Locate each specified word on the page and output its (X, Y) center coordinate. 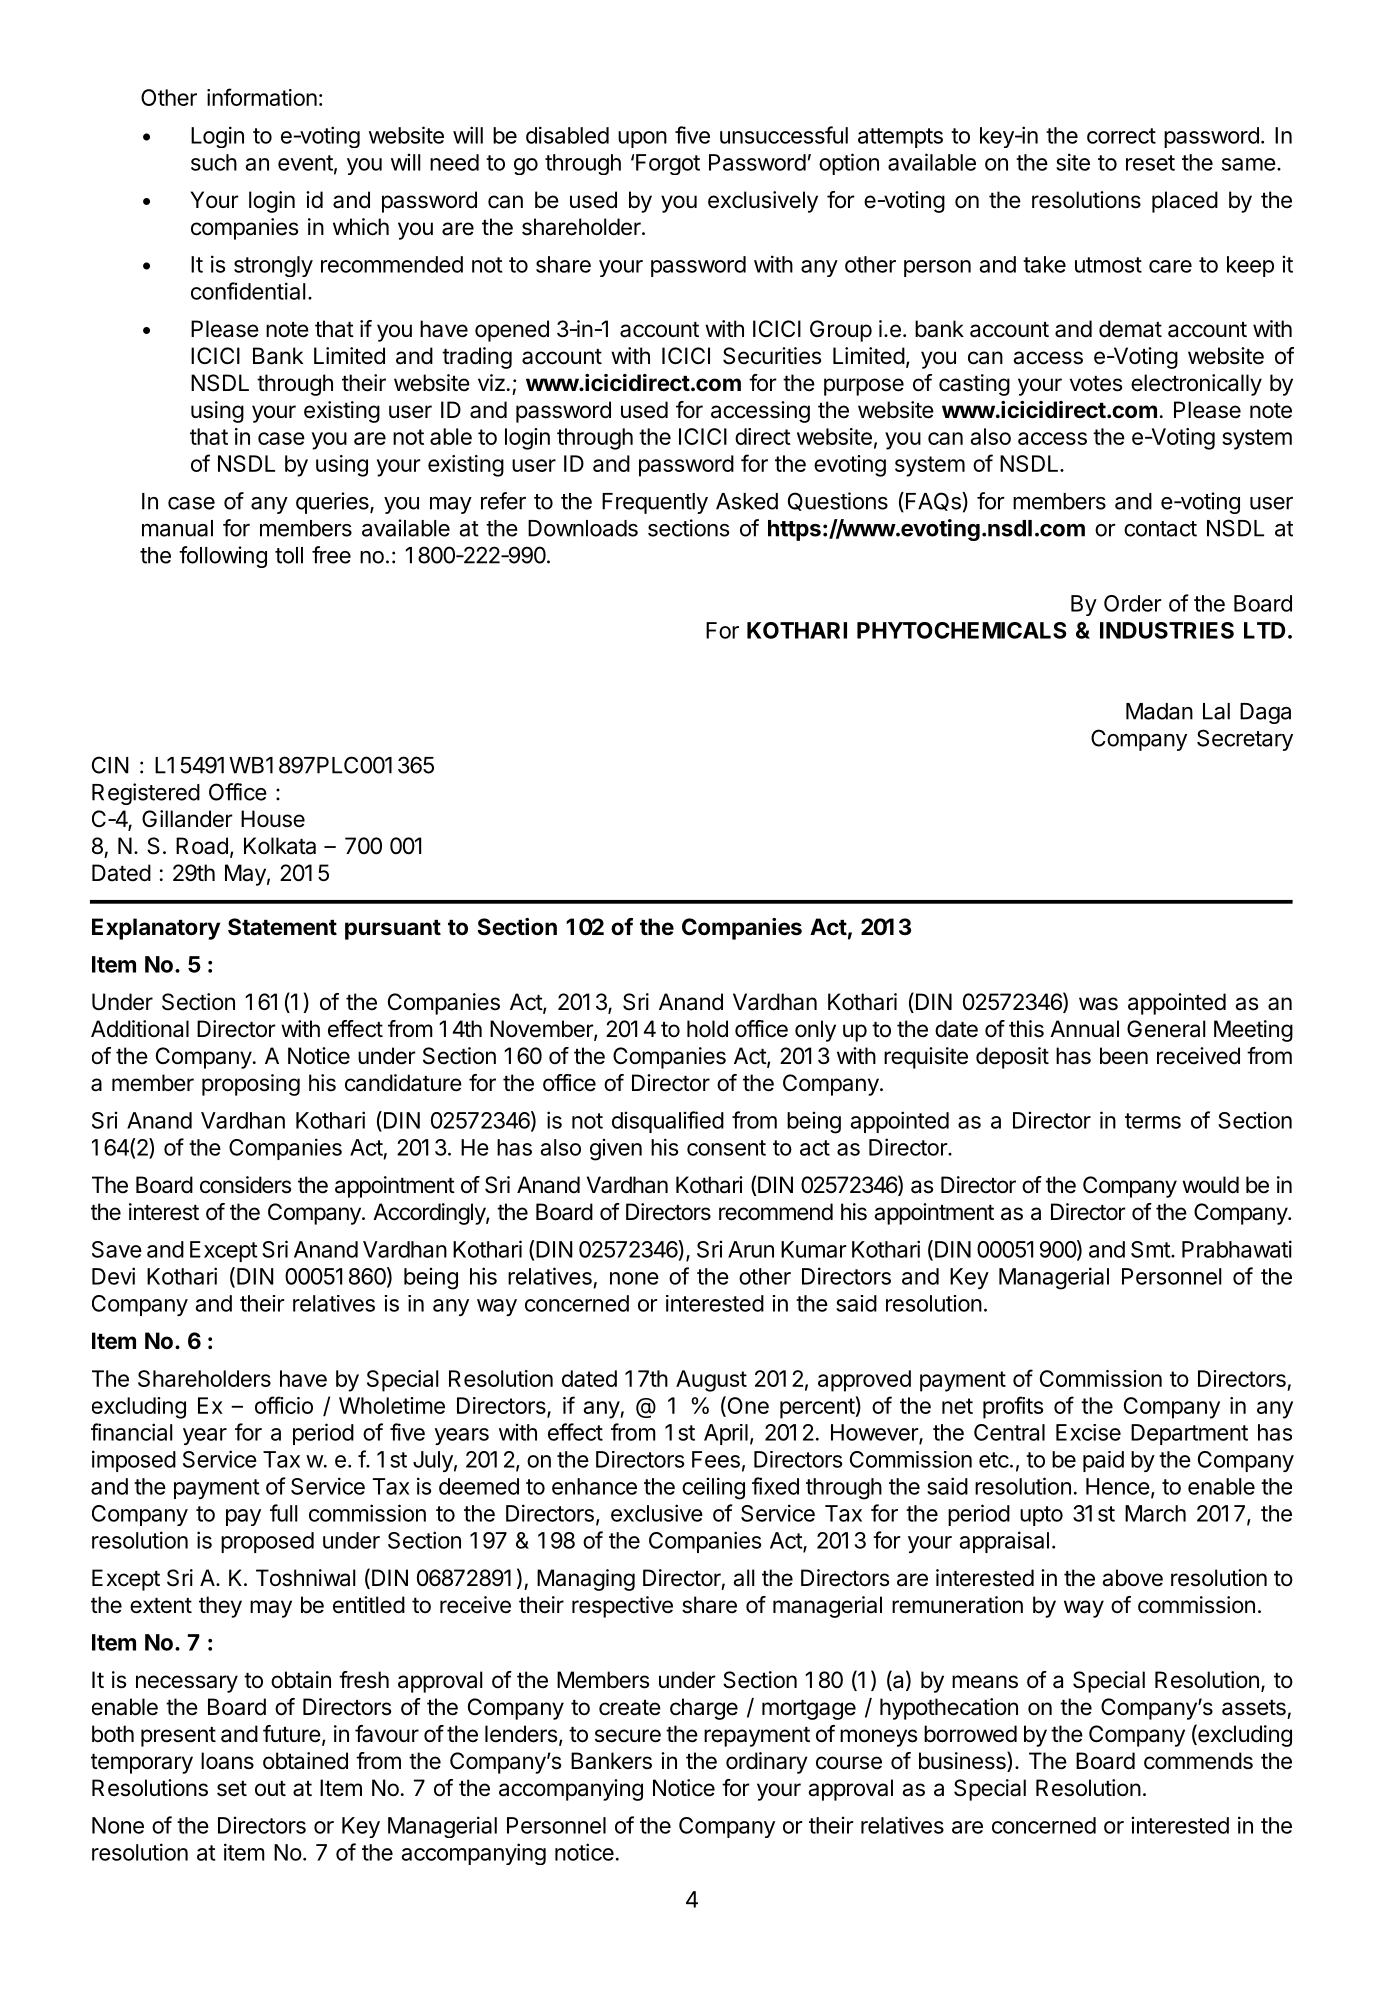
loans (227, 1761)
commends (1198, 1761)
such (214, 162)
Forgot (668, 164)
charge (704, 1709)
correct (1121, 136)
